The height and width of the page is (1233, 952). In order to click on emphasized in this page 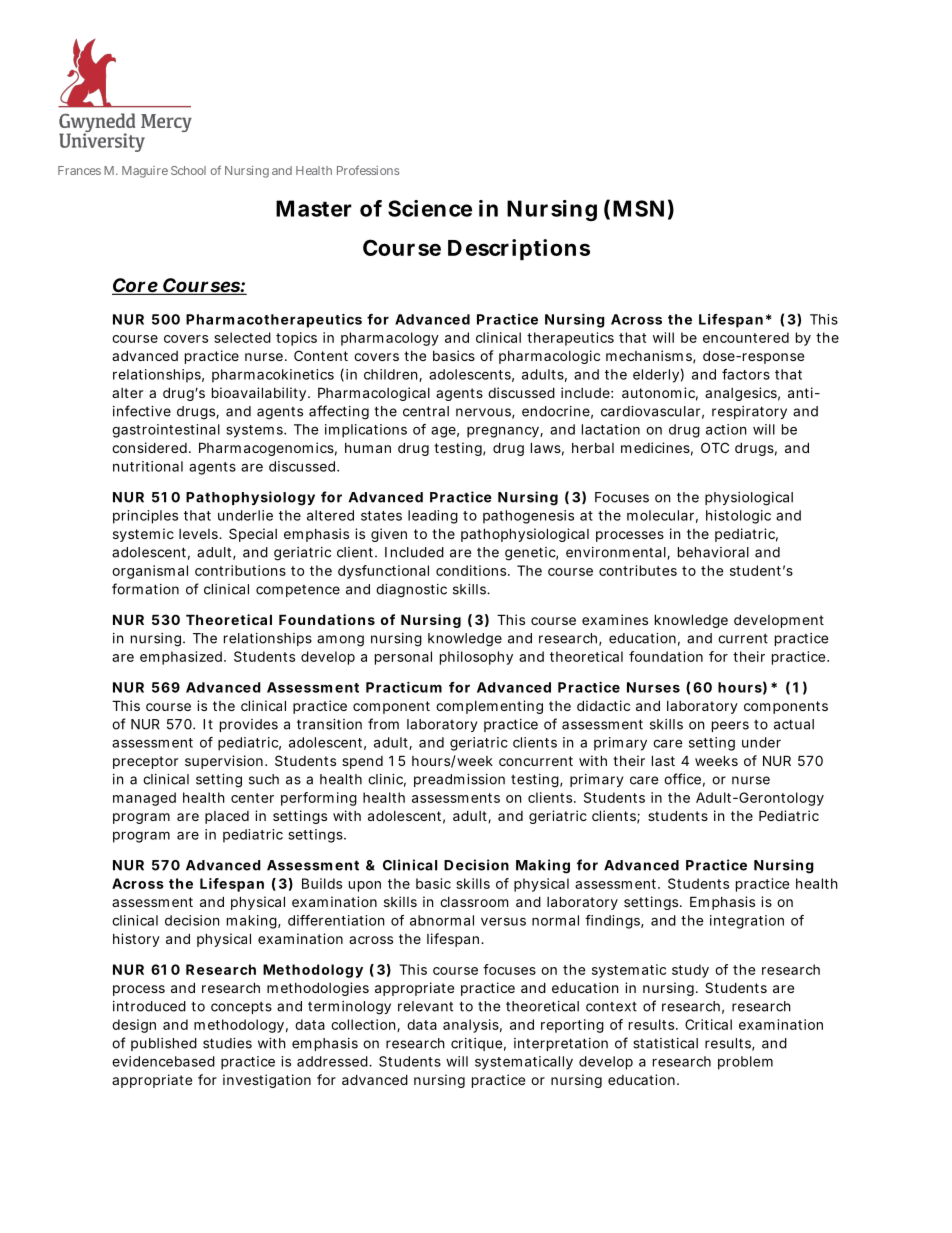, I will do `click(181, 658)`.
